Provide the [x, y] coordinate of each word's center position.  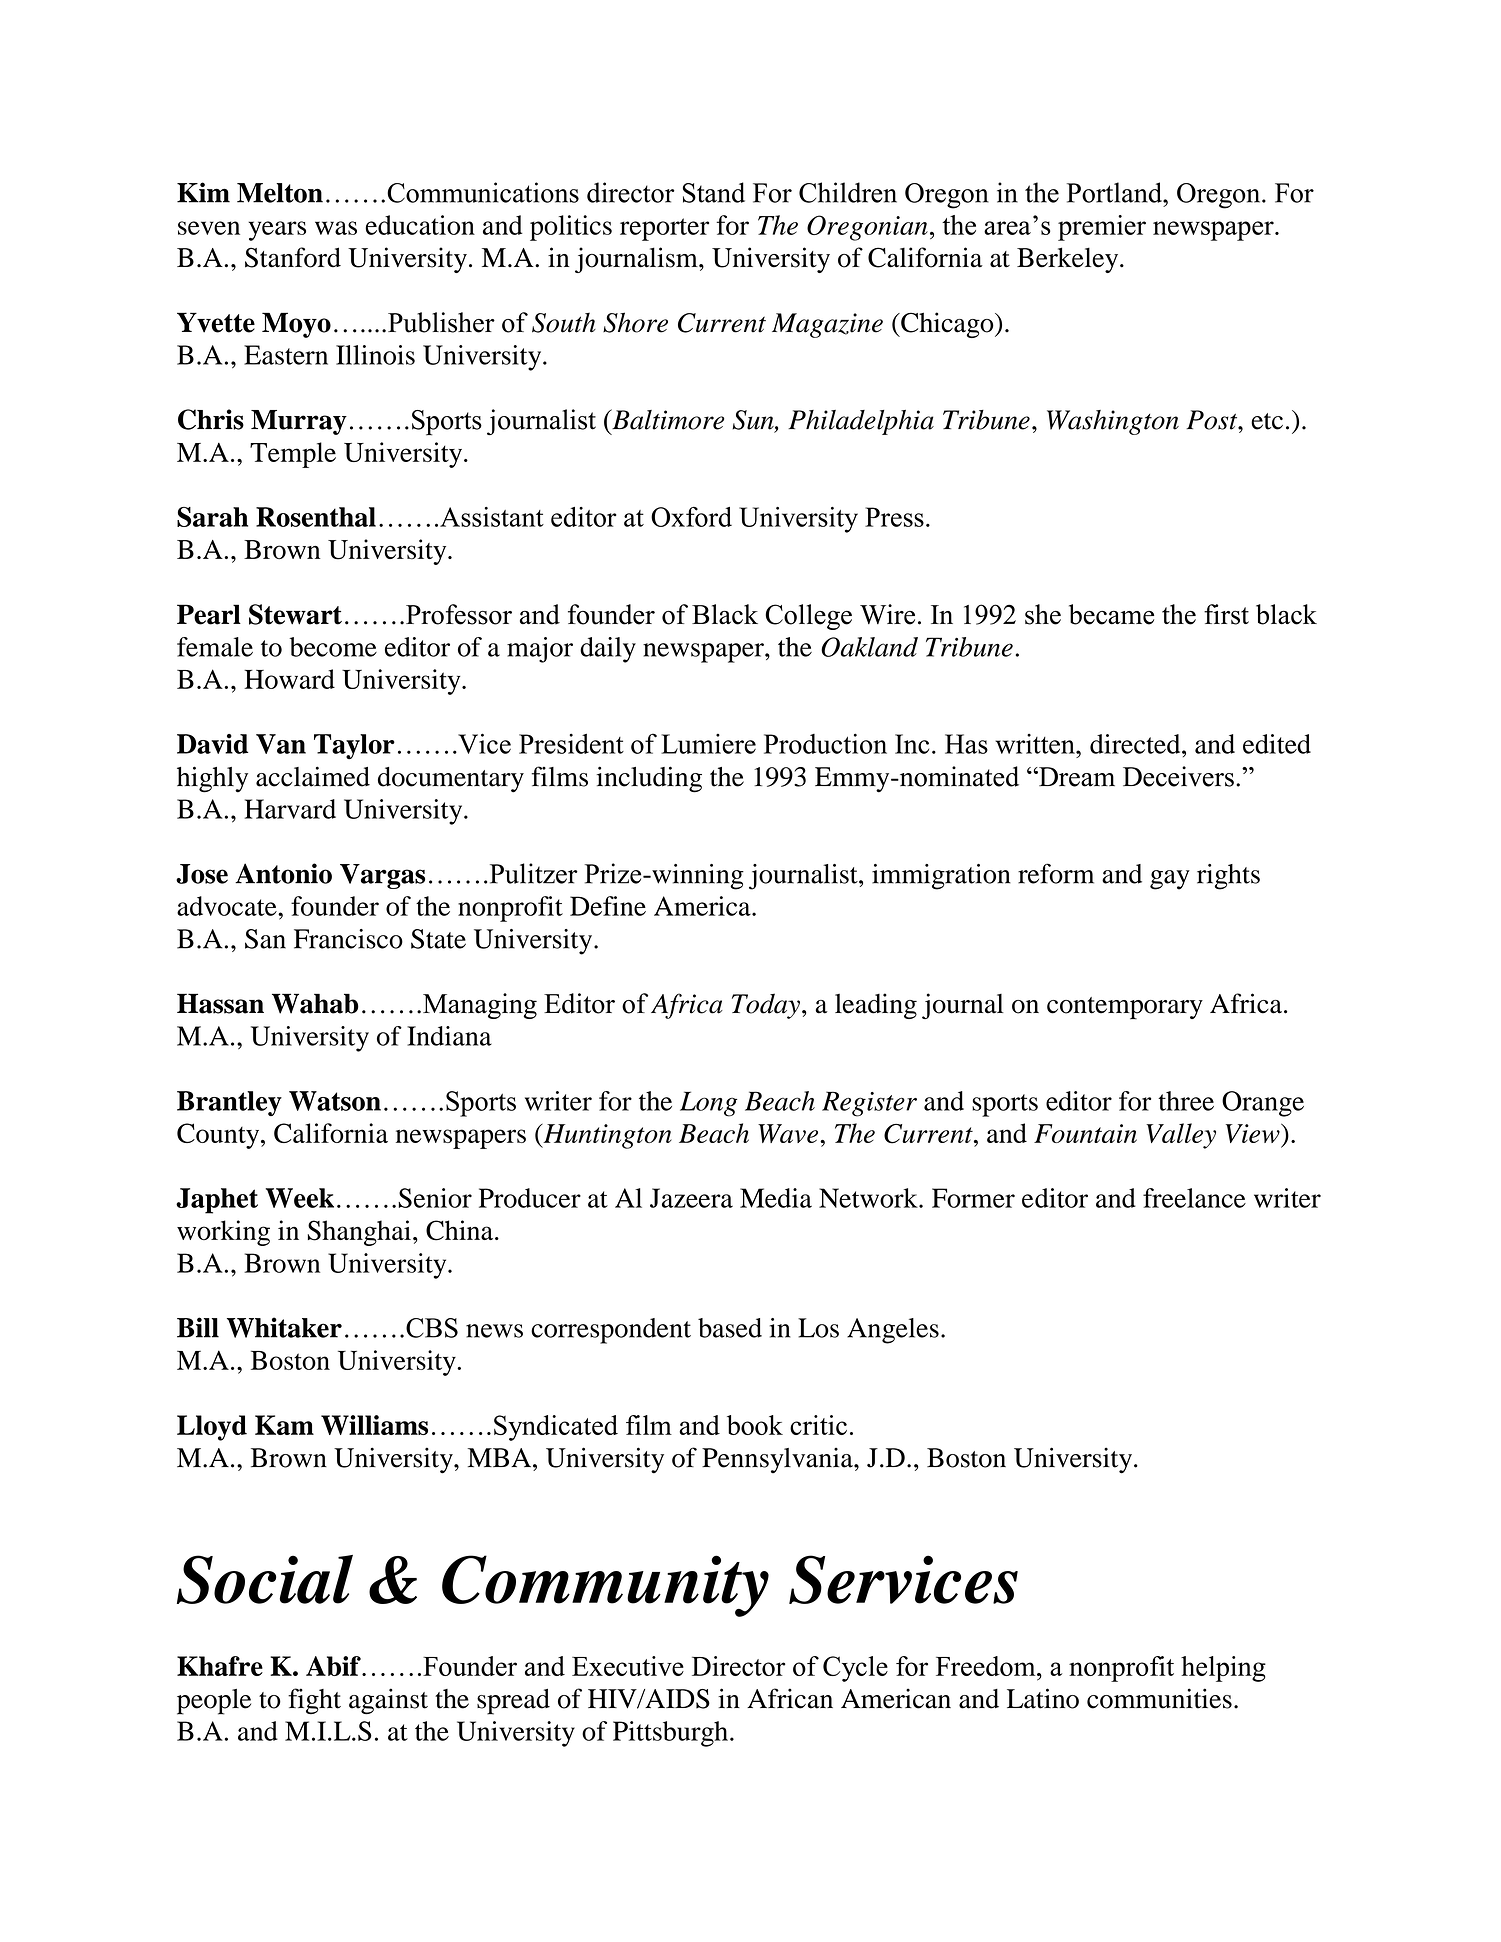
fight [314, 1701]
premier [1102, 228]
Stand [714, 192]
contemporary [1125, 1008]
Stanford [293, 257]
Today [766, 1006]
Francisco [348, 939]
